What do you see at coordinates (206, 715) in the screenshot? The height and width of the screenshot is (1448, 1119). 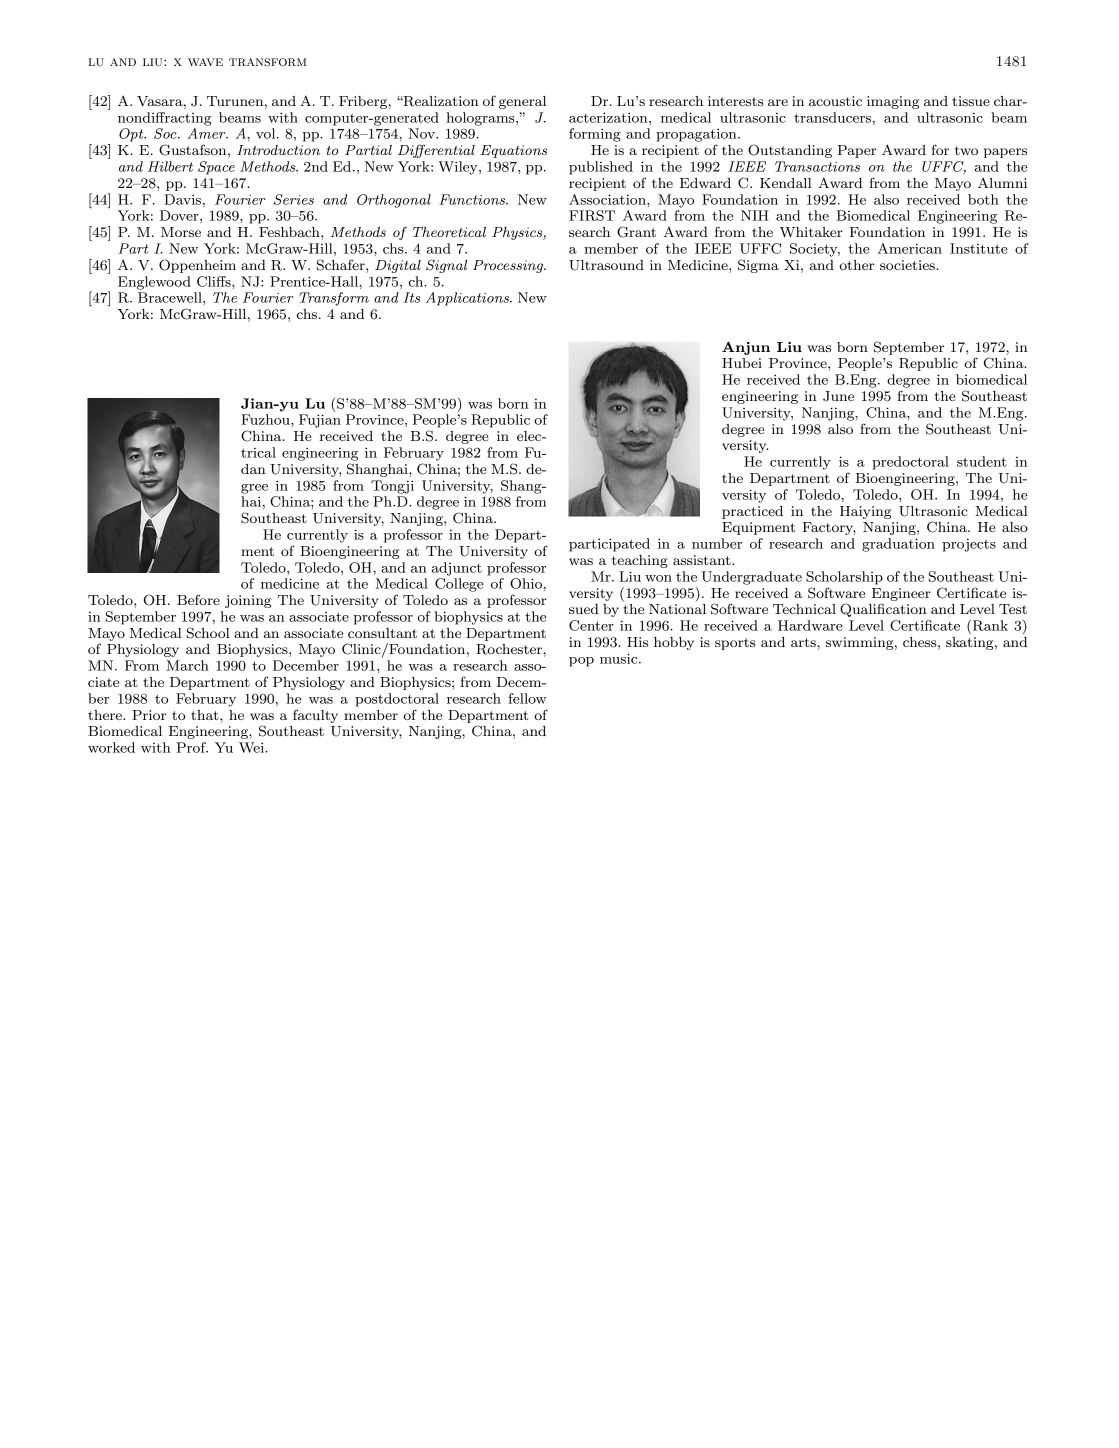 I see `that` at bounding box center [206, 715].
